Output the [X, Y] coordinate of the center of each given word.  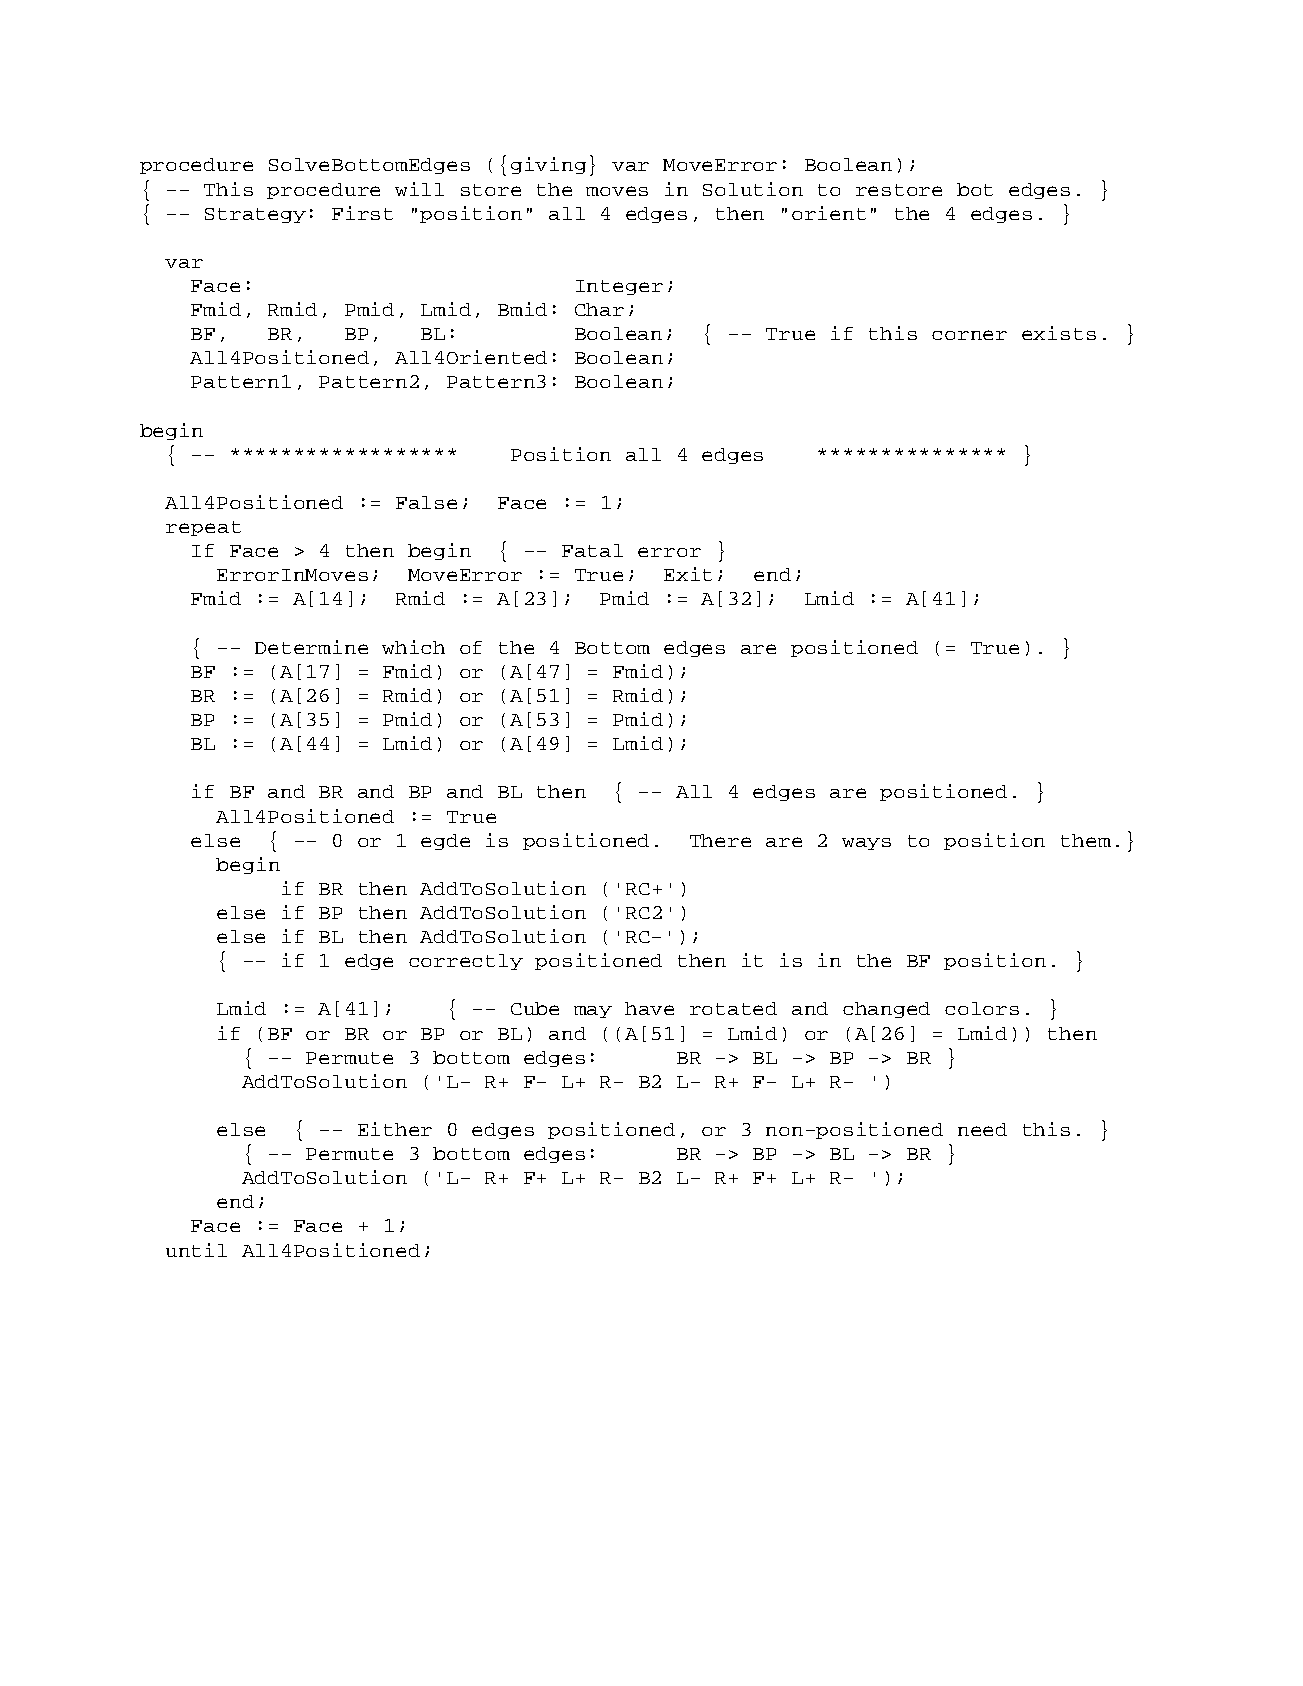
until [196, 1250]
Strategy [255, 215]
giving [548, 165]
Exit [688, 574]
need [982, 1129]
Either [395, 1129]
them [1086, 840]
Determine [311, 647]
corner [969, 335]
